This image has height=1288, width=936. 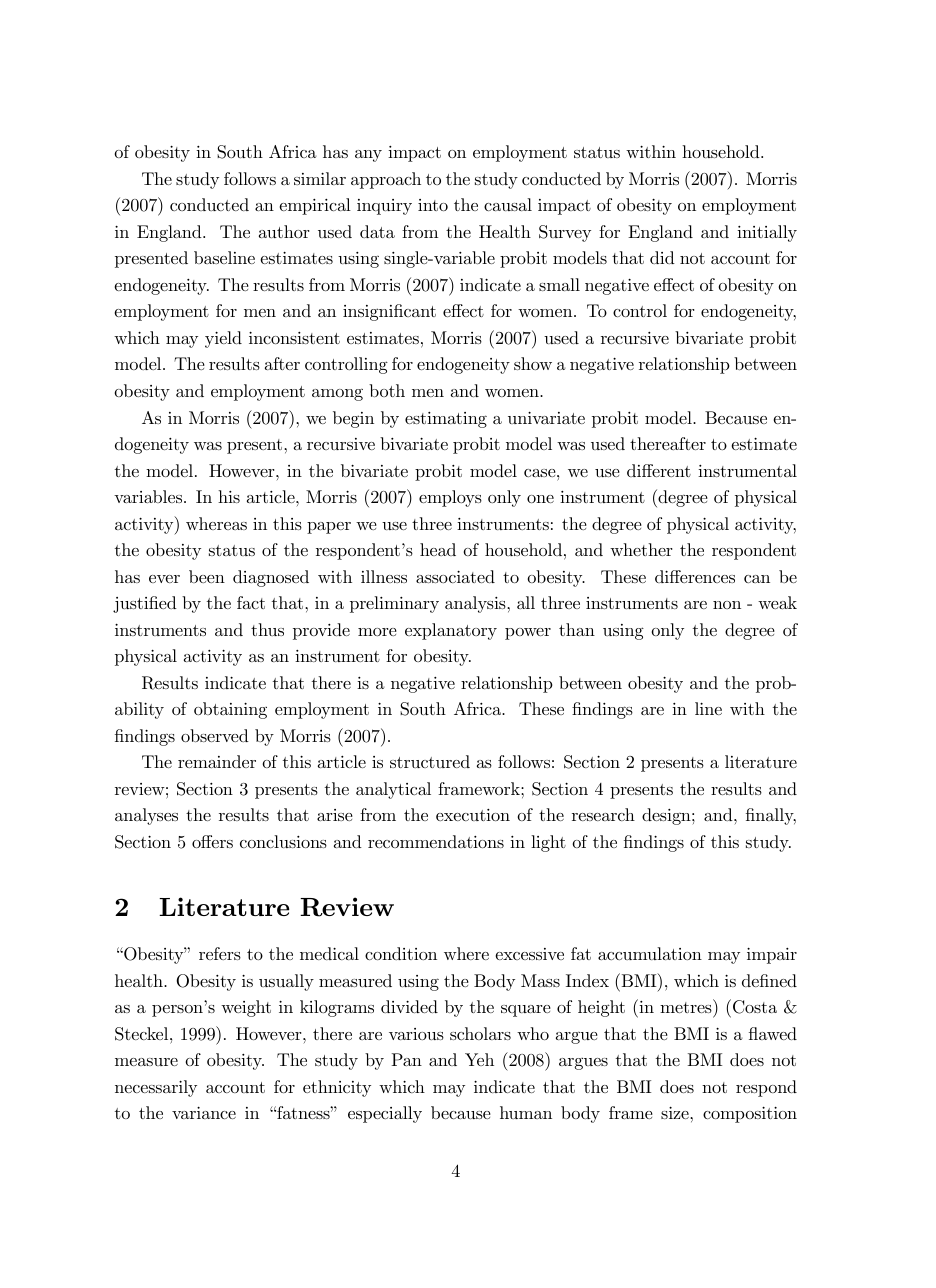 I want to click on variance, so click(x=204, y=1113).
